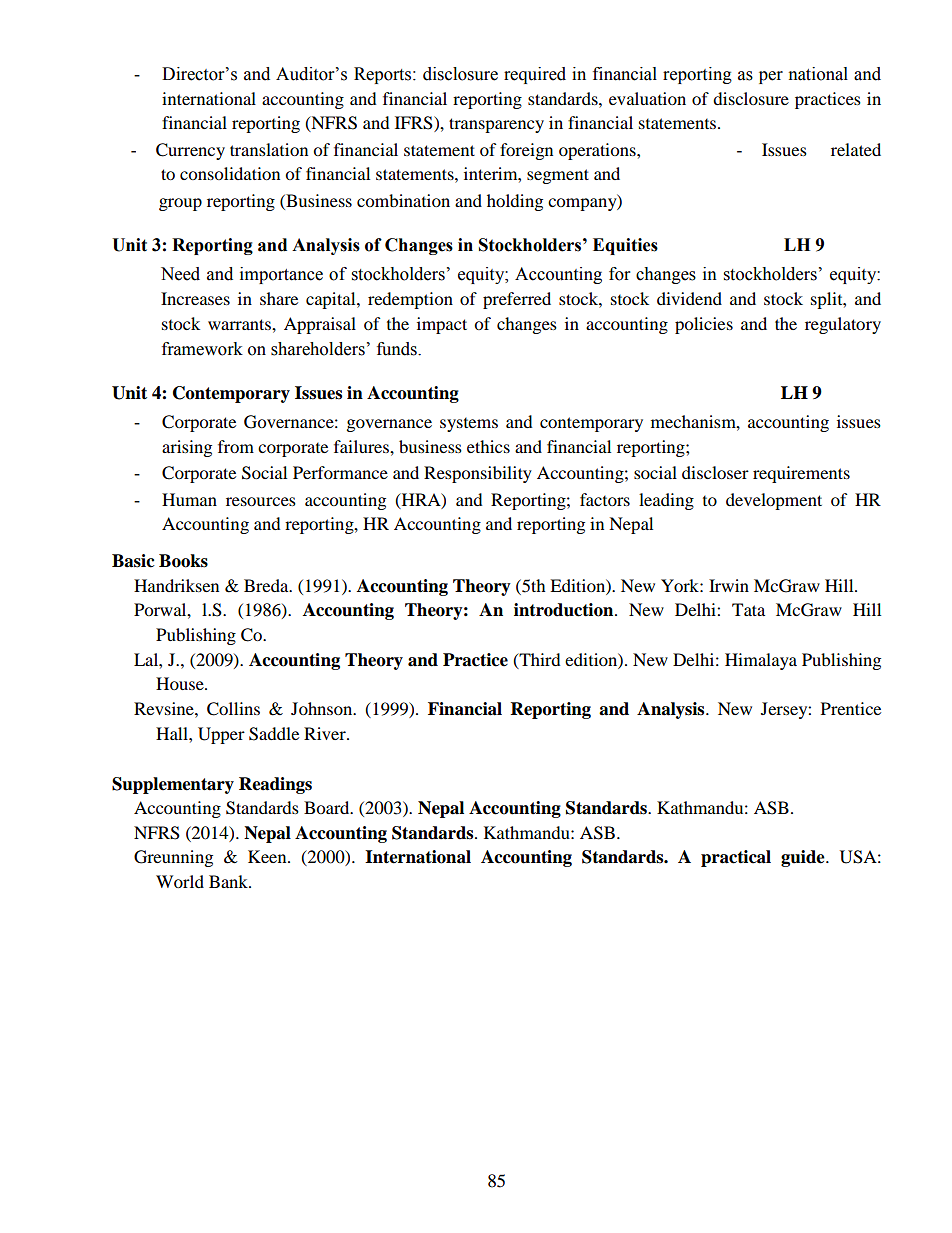 The width and height of the document is (952, 1233). What do you see at coordinates (229, 881) in the document?
I see `Bank` at bounding box center [229, 881].
